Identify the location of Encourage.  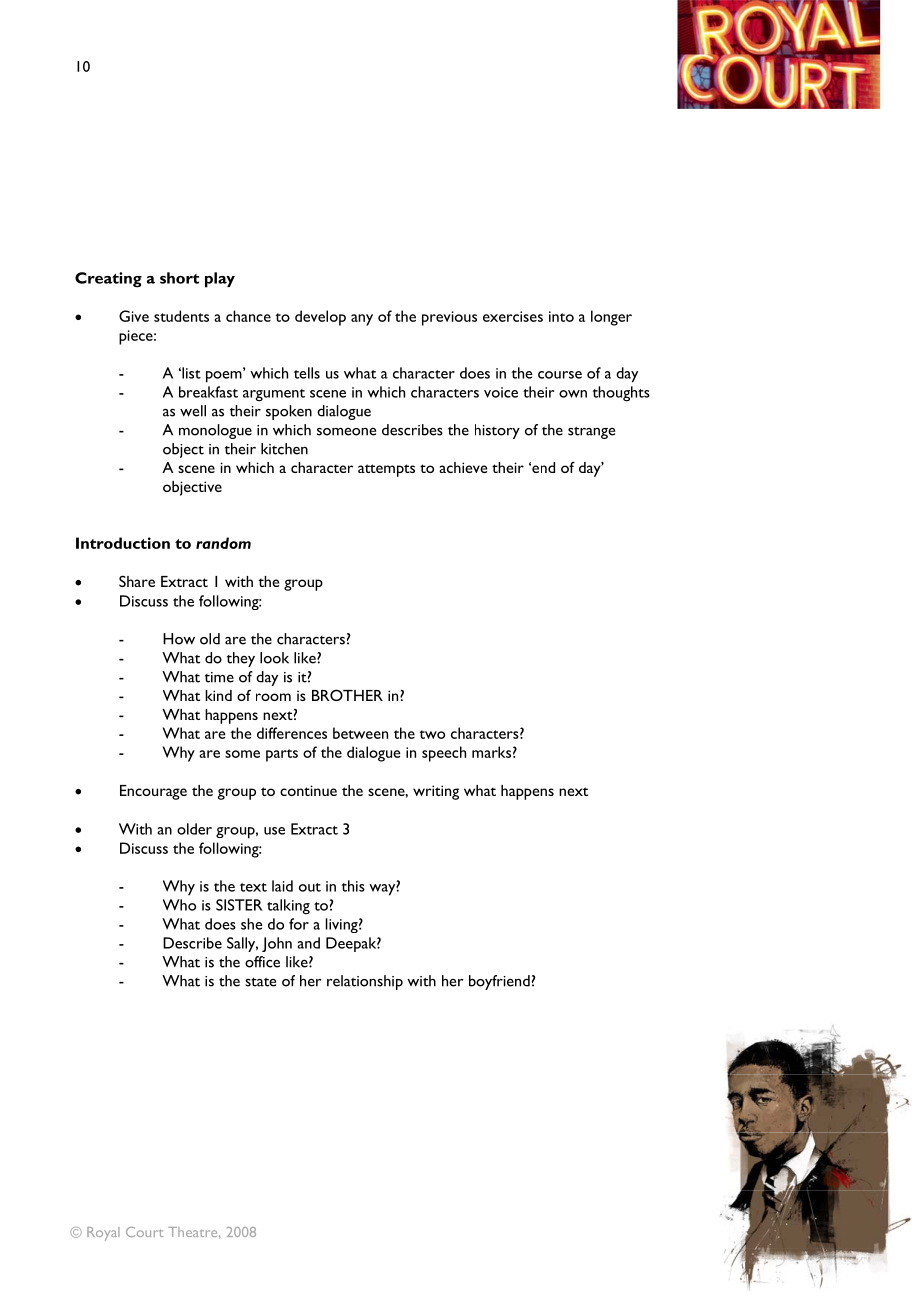
(153, 792).
